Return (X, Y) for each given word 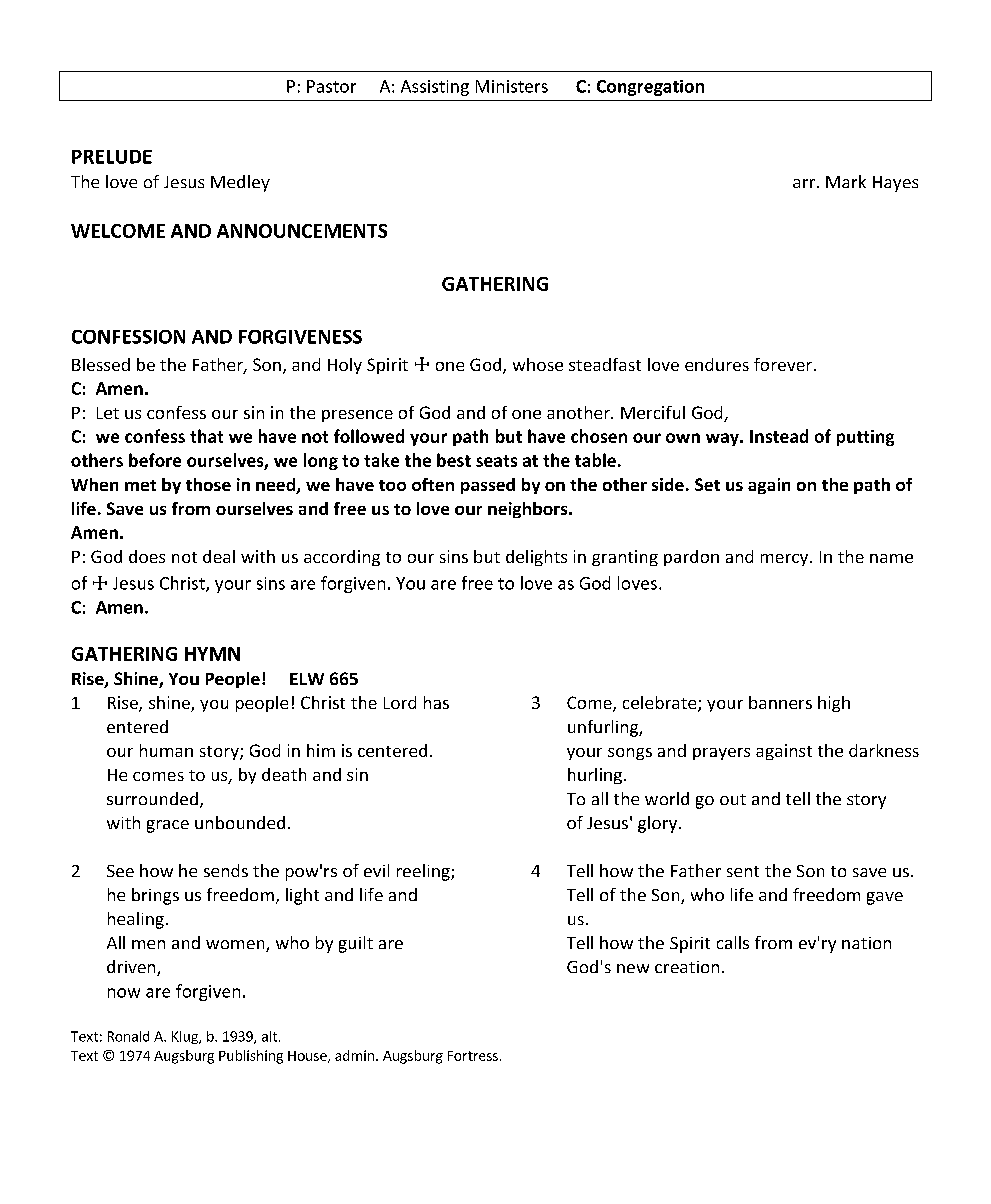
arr (805, 183)
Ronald (128, 1036)
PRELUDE (112, 157)
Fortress (473, 1056)
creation (687, 967)
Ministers (512, 86)
